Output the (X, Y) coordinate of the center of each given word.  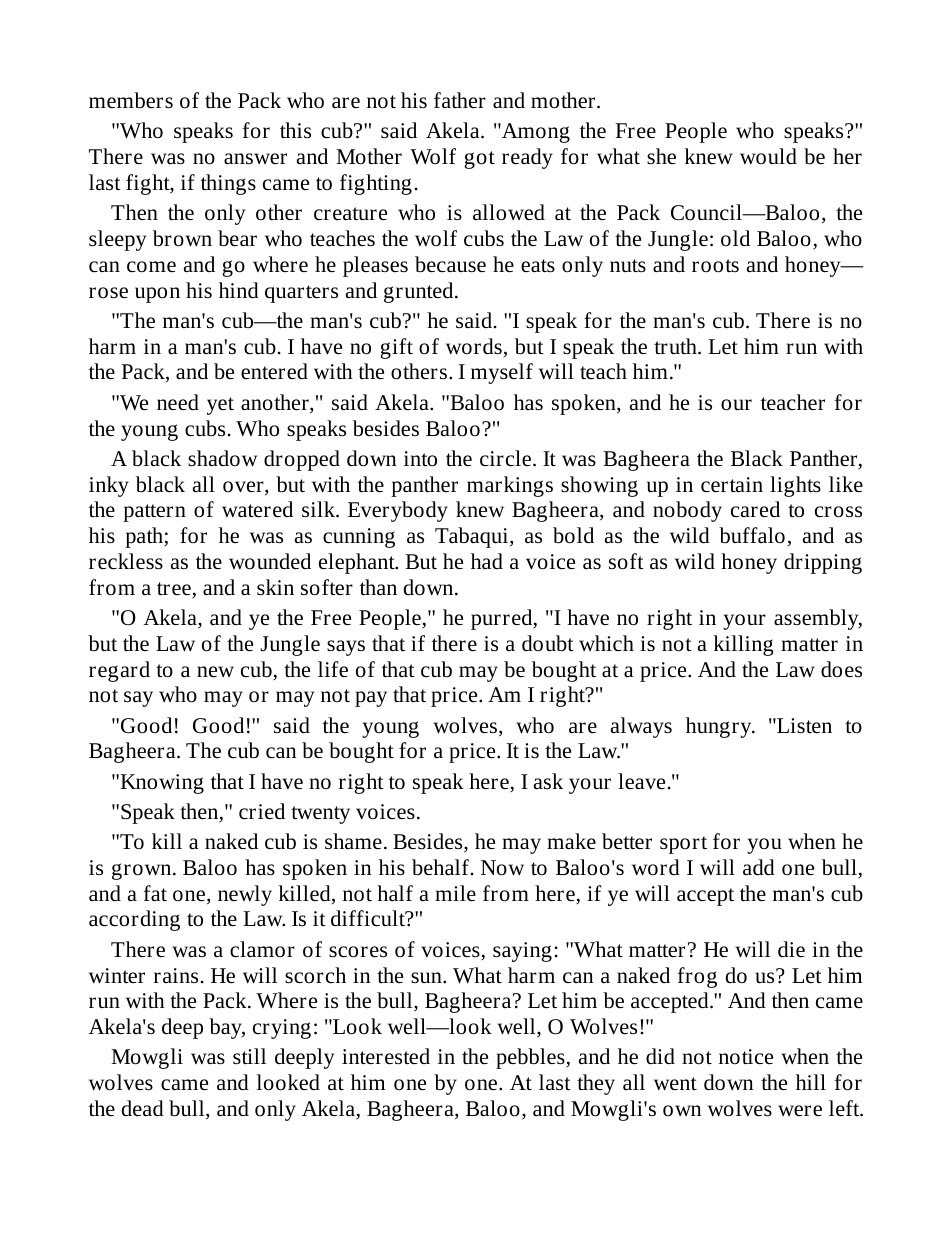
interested (386, 1056)
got (479, 160)
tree (175, 590)
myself (502, 373)
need (178, 402)
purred (503, 619)
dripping (823, 563)
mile (455, 893)
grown (143, 871)
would (768, 156)
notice (746, 1057)
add (759, 867)
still (249, 1056)
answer (255, 158)
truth (676, 346)
